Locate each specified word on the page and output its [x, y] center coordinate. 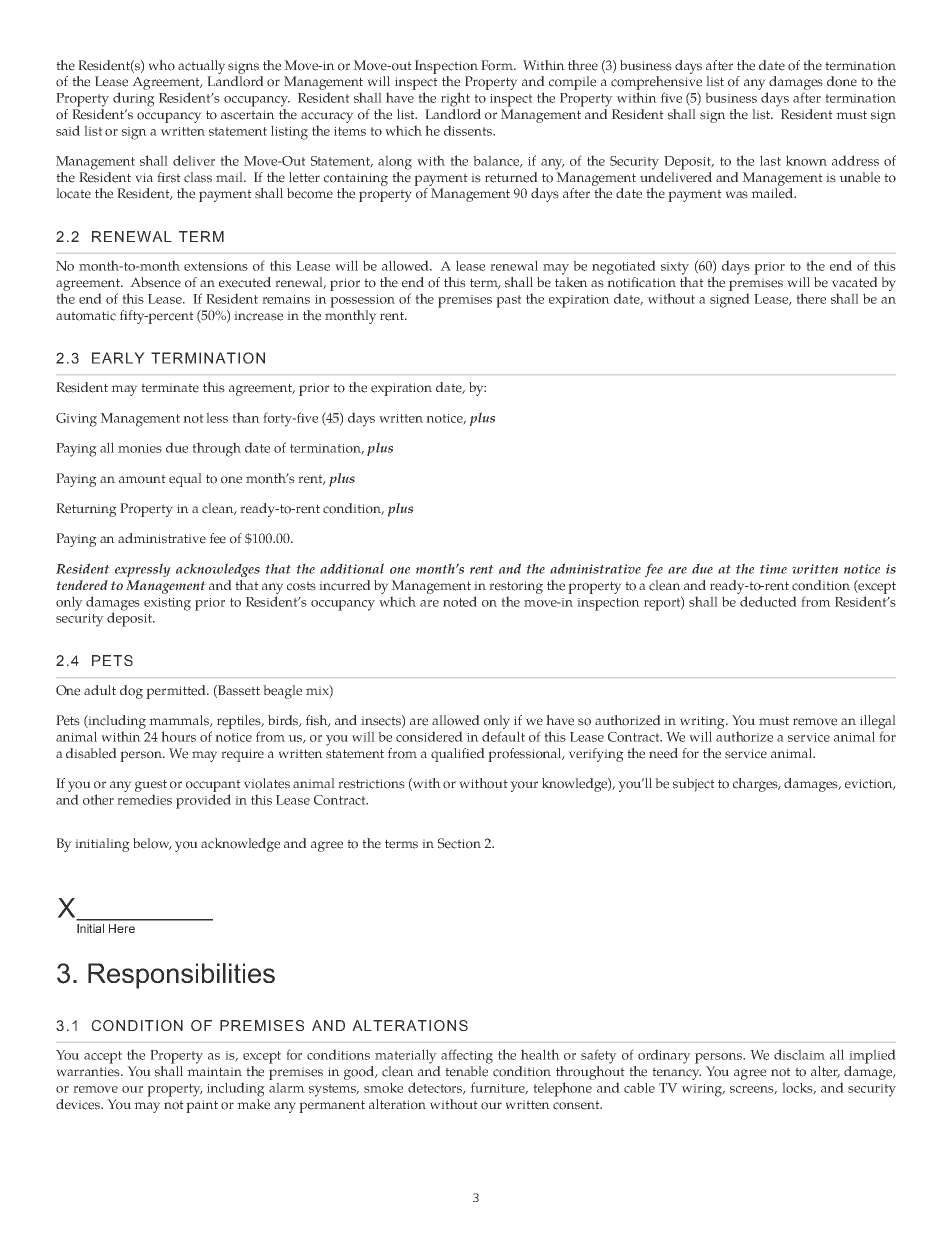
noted [460, 601]
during [134, 99]
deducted [768, 601]
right [455, 99]
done [842, 81]
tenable [466, 1071]
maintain [214, 1071]
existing [167, 604]
